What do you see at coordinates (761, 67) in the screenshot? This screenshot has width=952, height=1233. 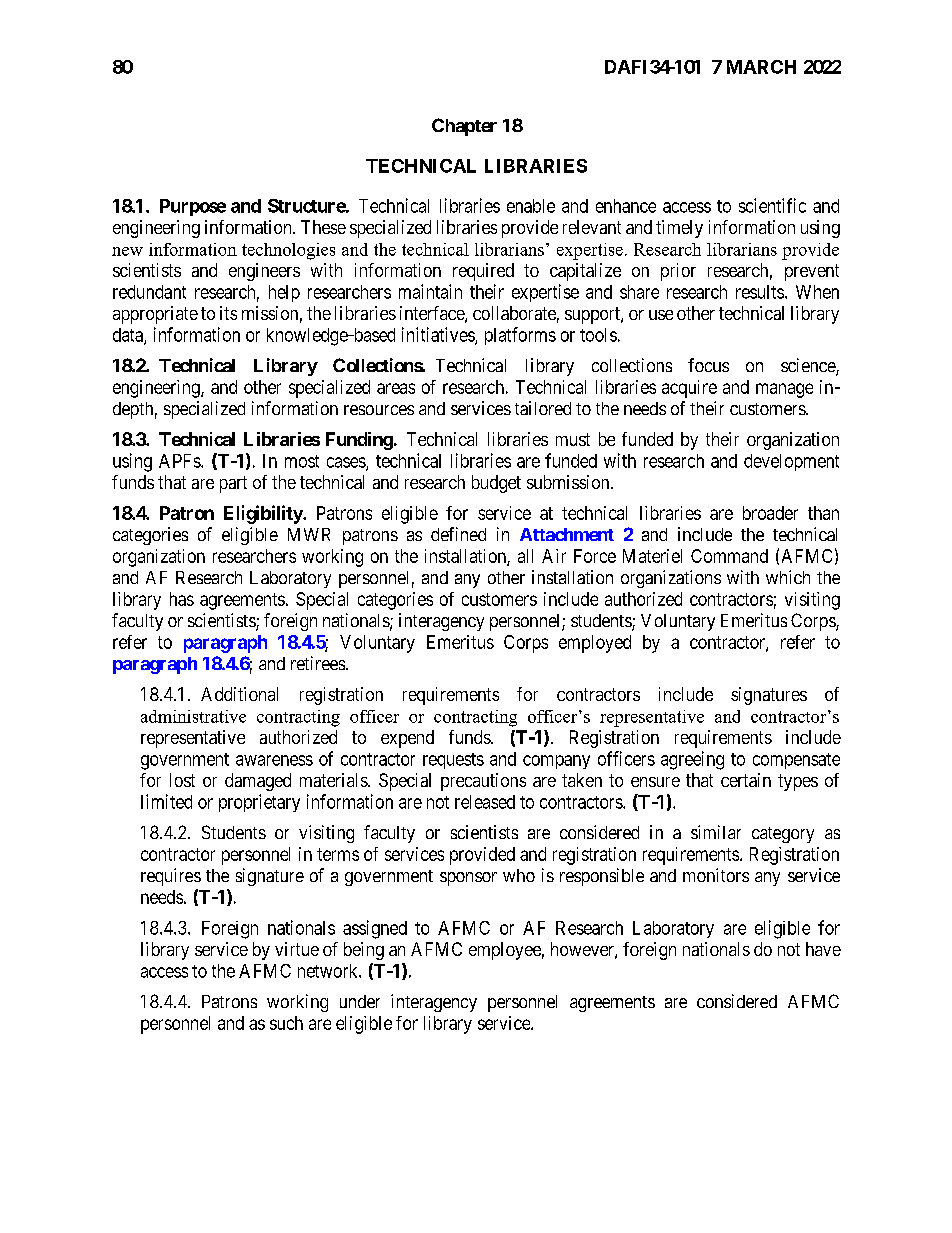 I see `MARCH` at bounding box center [761, 67].
